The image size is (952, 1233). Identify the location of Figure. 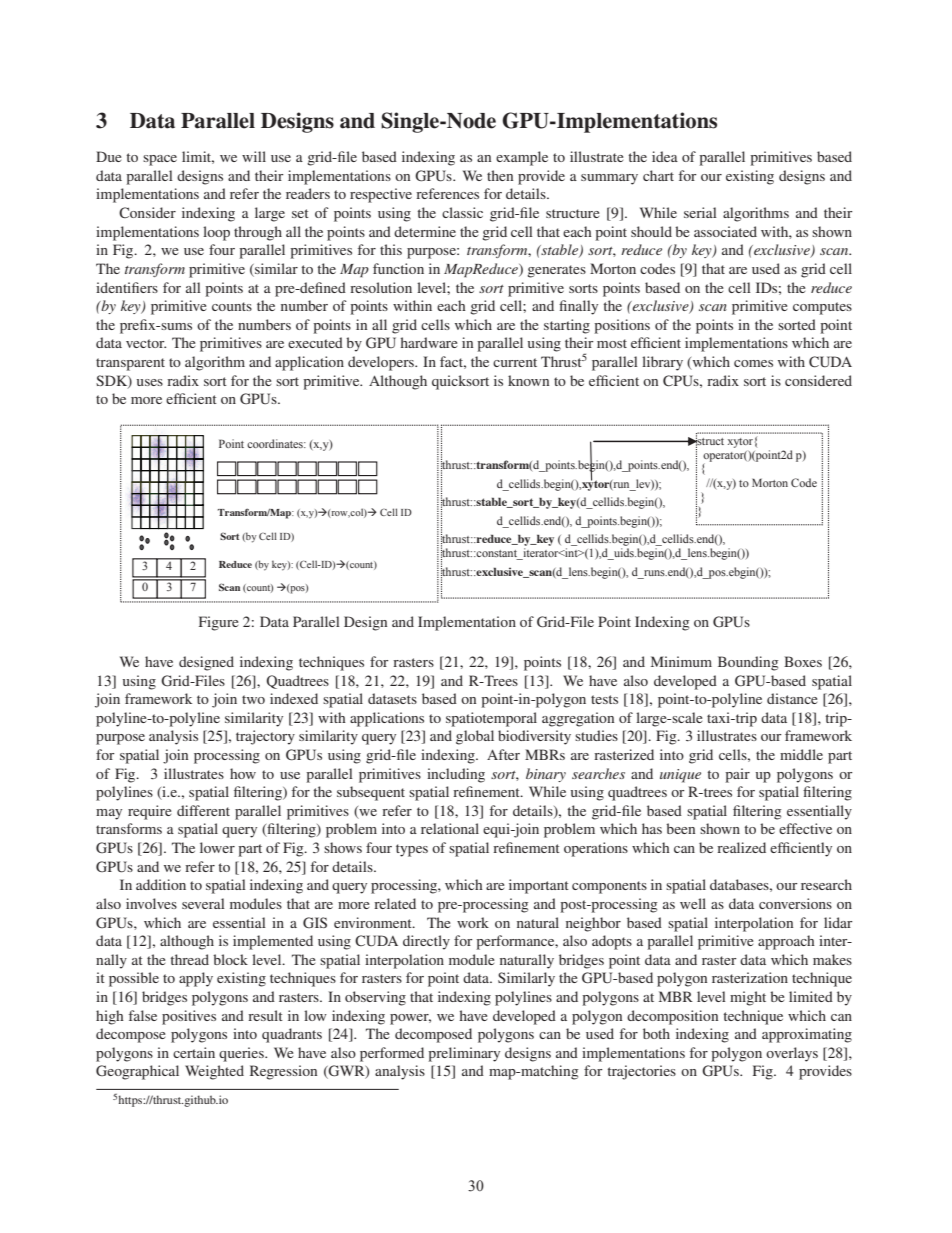
(218, 623).
